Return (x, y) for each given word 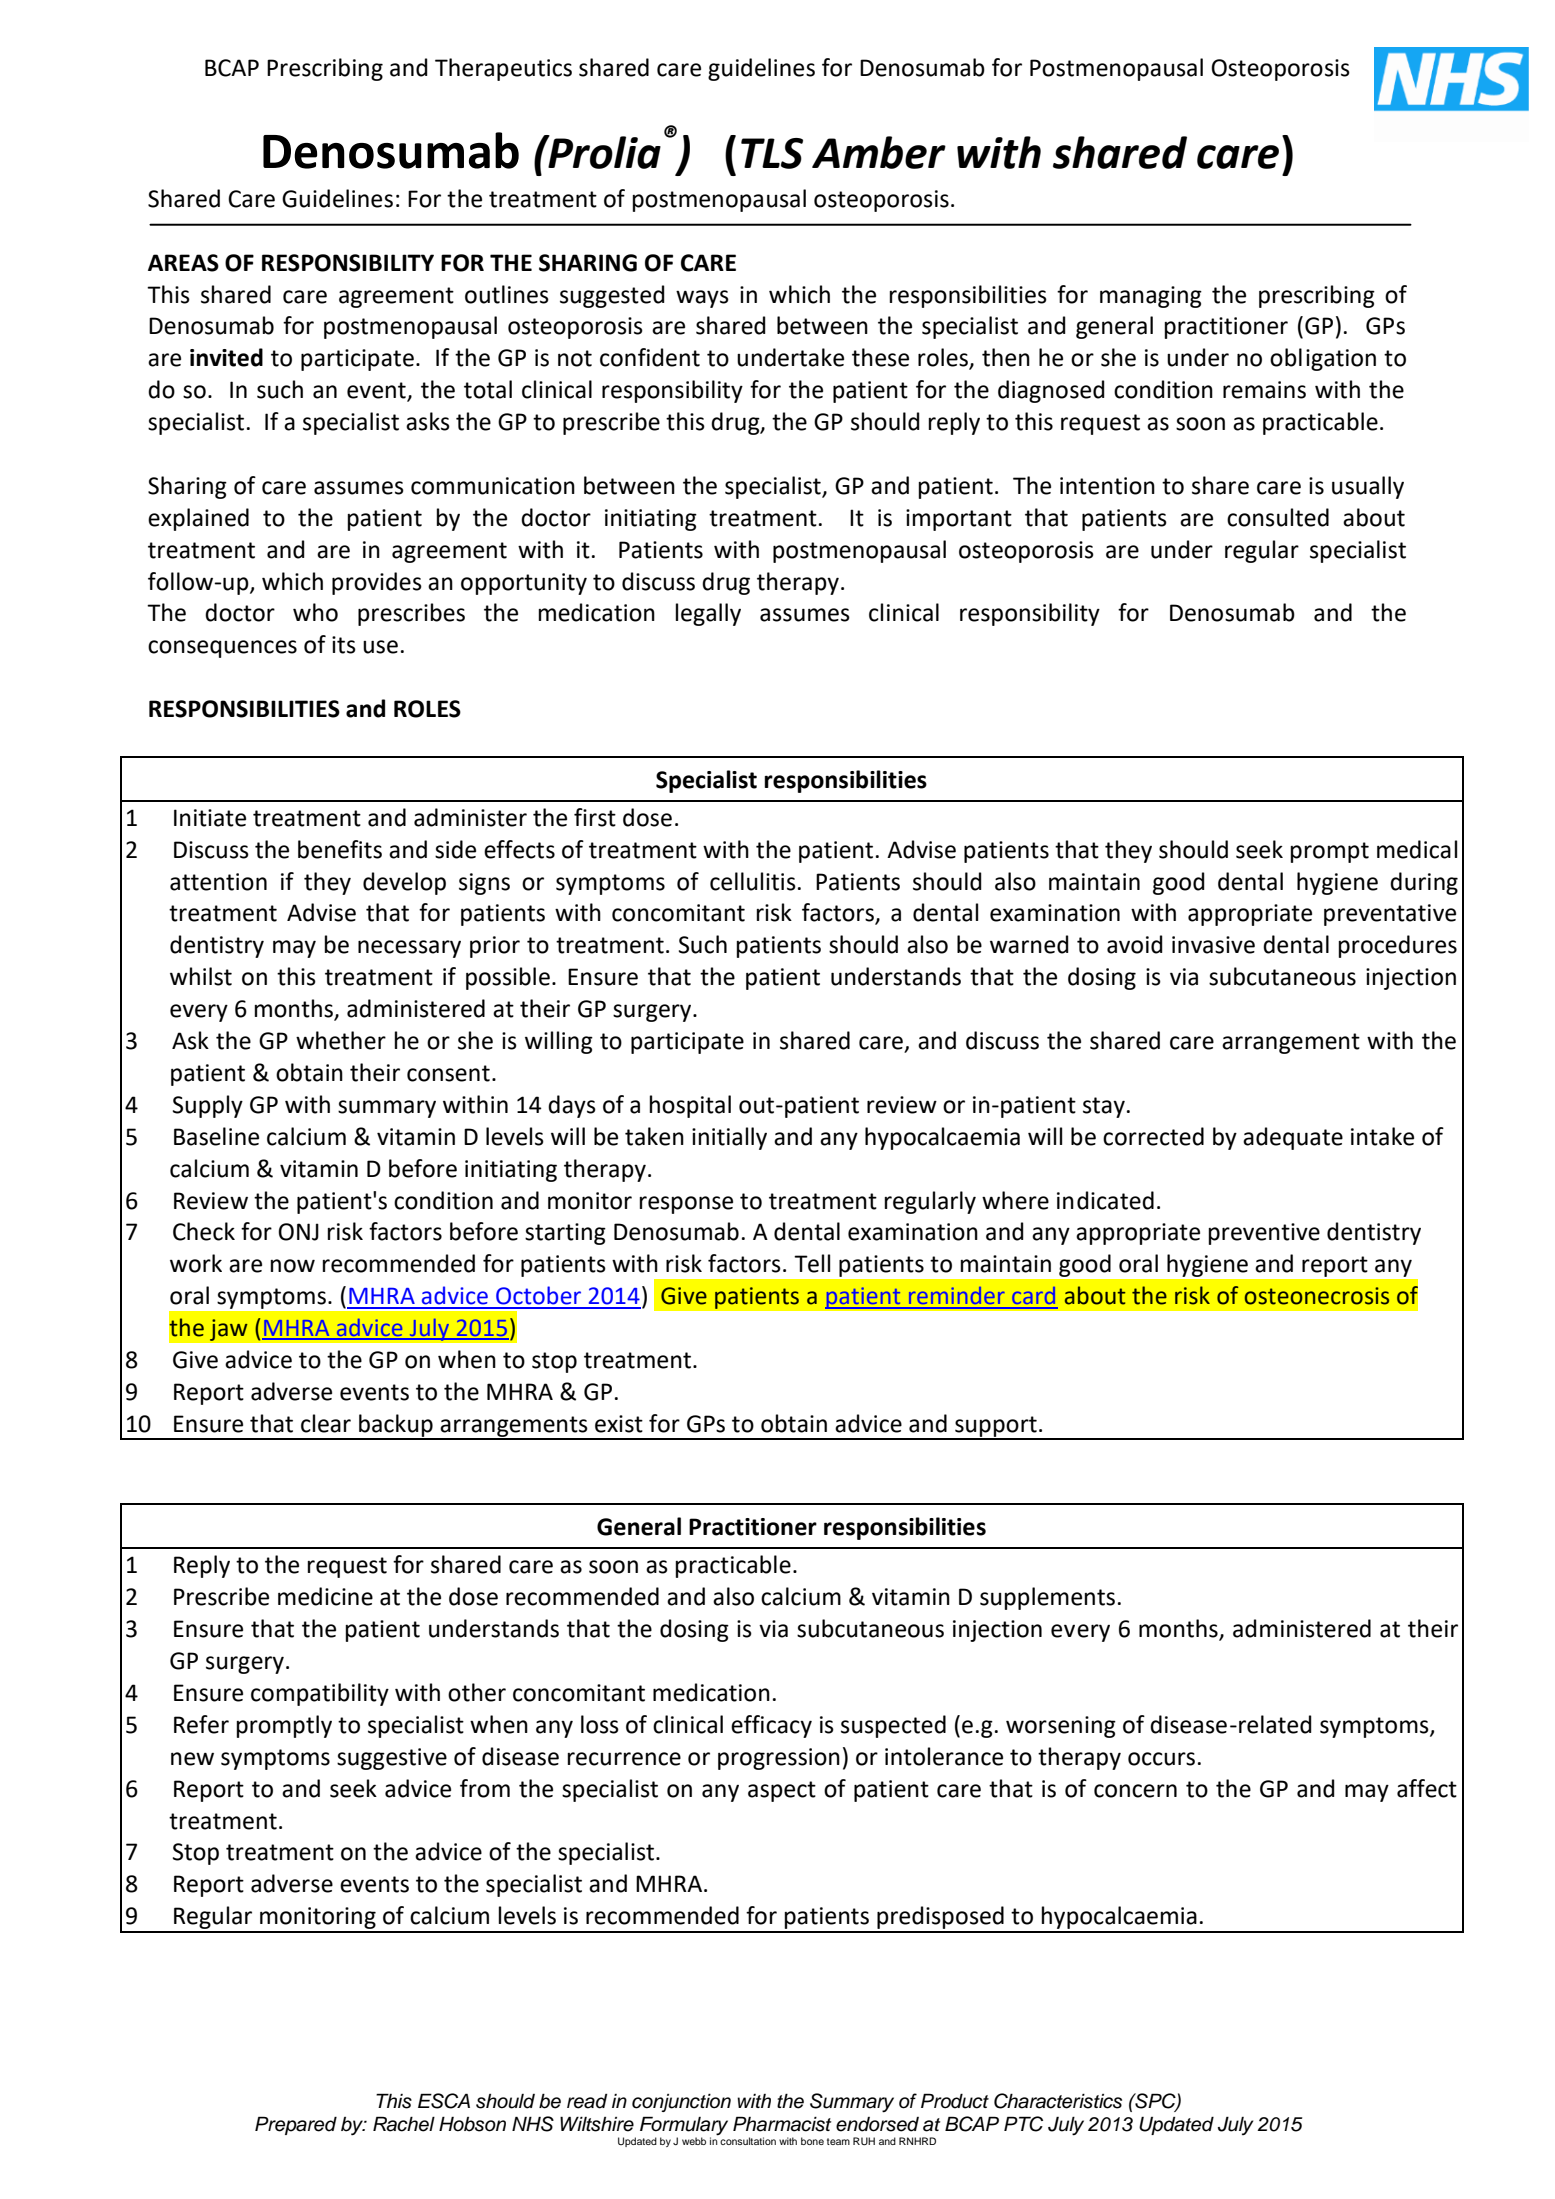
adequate (1293, 1138)
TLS (772, 153)
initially (729, 1138)
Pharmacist (782, 2124)
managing (1151, 297)
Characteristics (1058, 2101)
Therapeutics (503, 69)
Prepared (296, 2125)
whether (341, 1040)
